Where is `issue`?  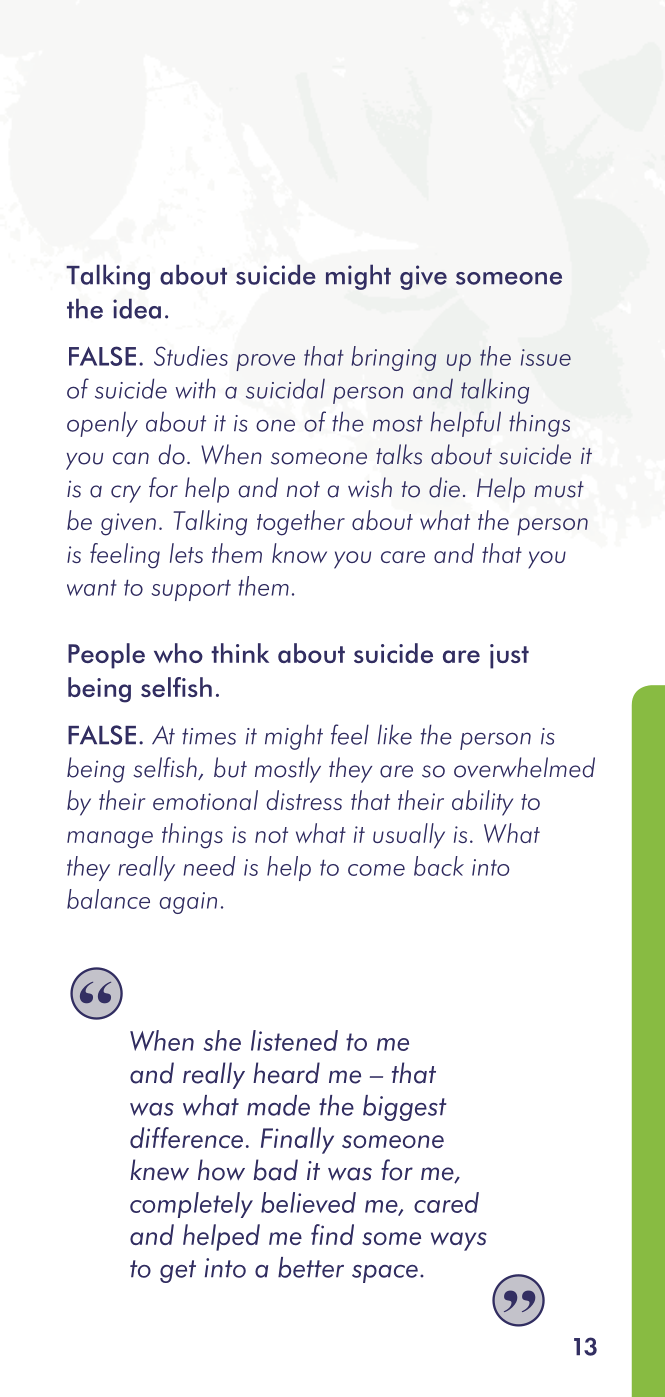 issue is located at coordinates (546, 357).
